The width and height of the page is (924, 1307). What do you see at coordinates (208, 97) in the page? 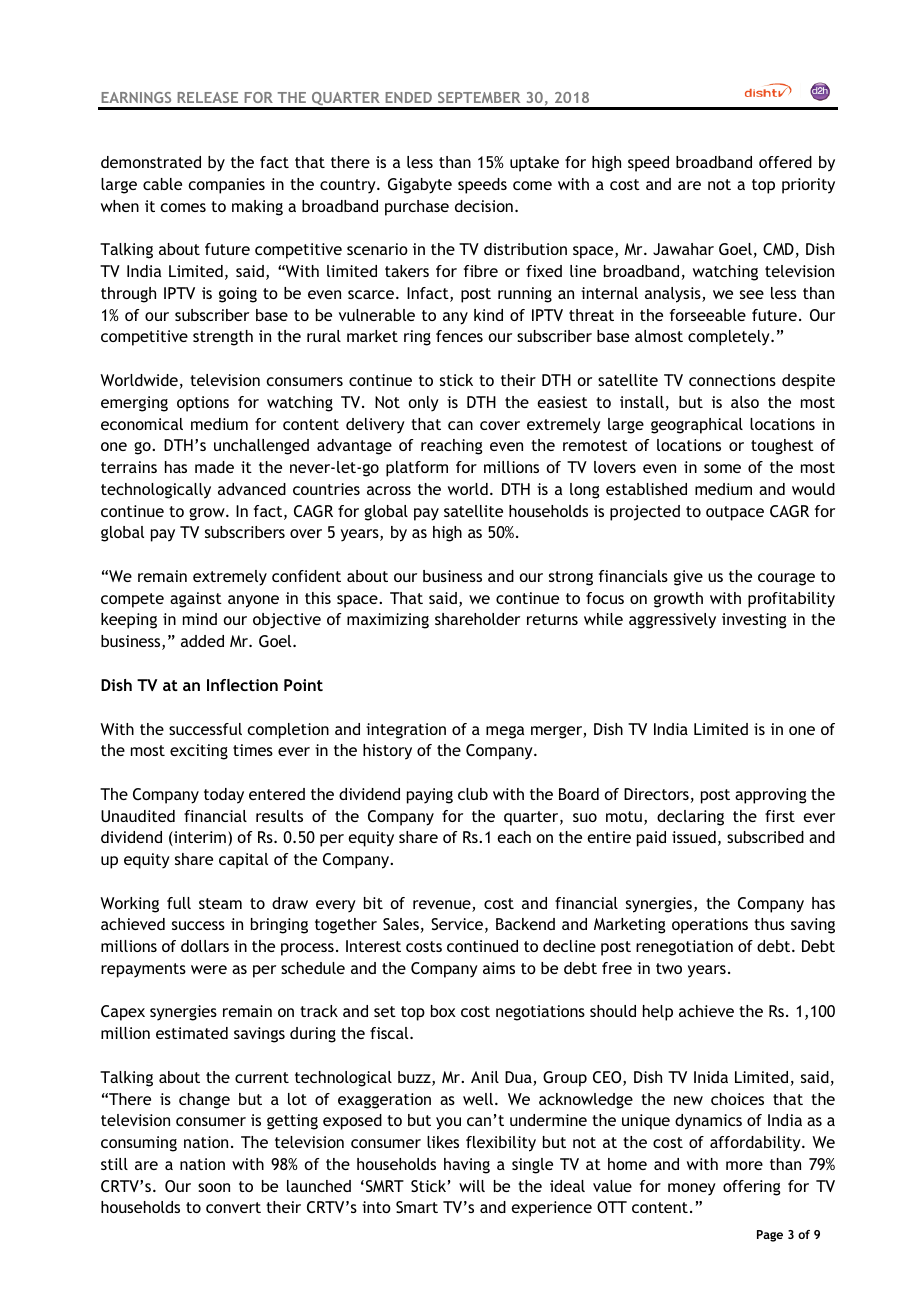
I see `RELEASE` at bounding box center [208, 97].
